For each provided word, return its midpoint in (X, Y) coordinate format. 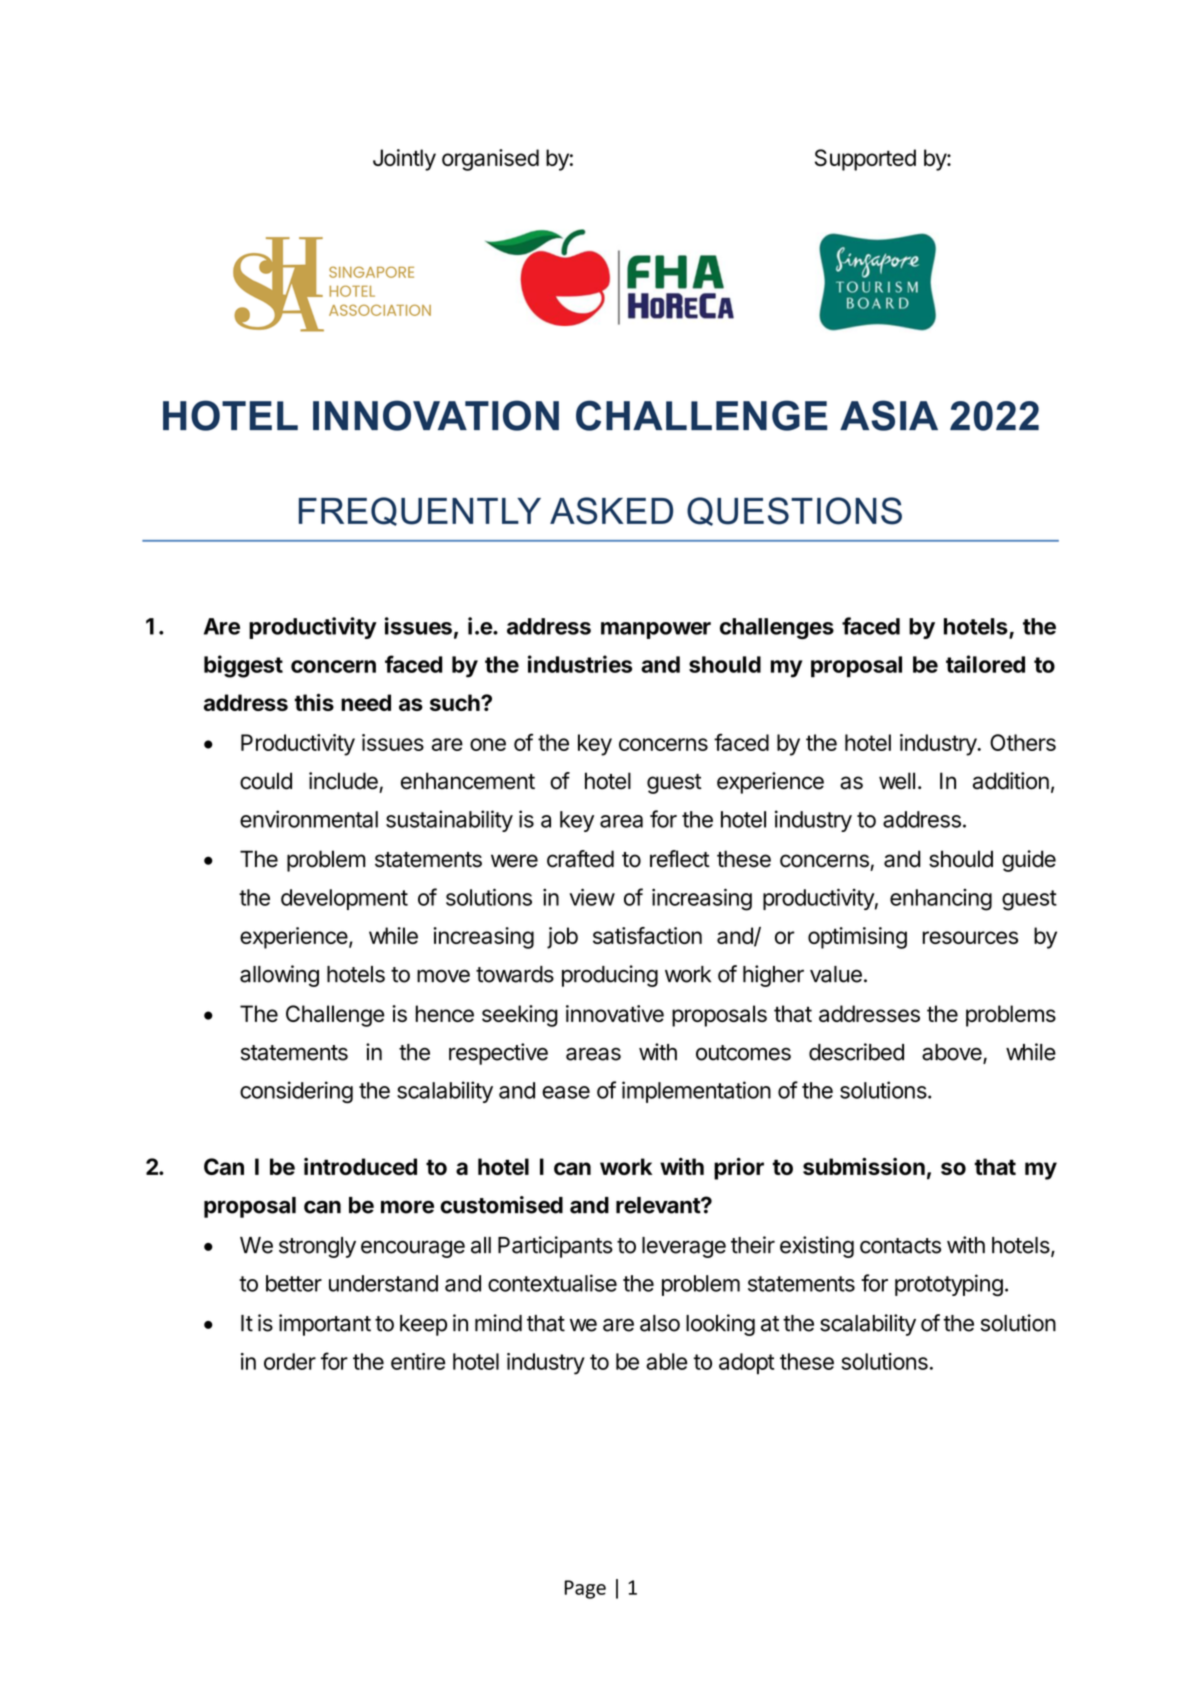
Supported (865, 160)
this (314, 702)
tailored (985, 664)
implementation (696, 1092)
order (290, 1361)
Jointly (404, 160)
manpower (656, 630)
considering (296, 1092)
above (953, 1053)
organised (490, 160)
